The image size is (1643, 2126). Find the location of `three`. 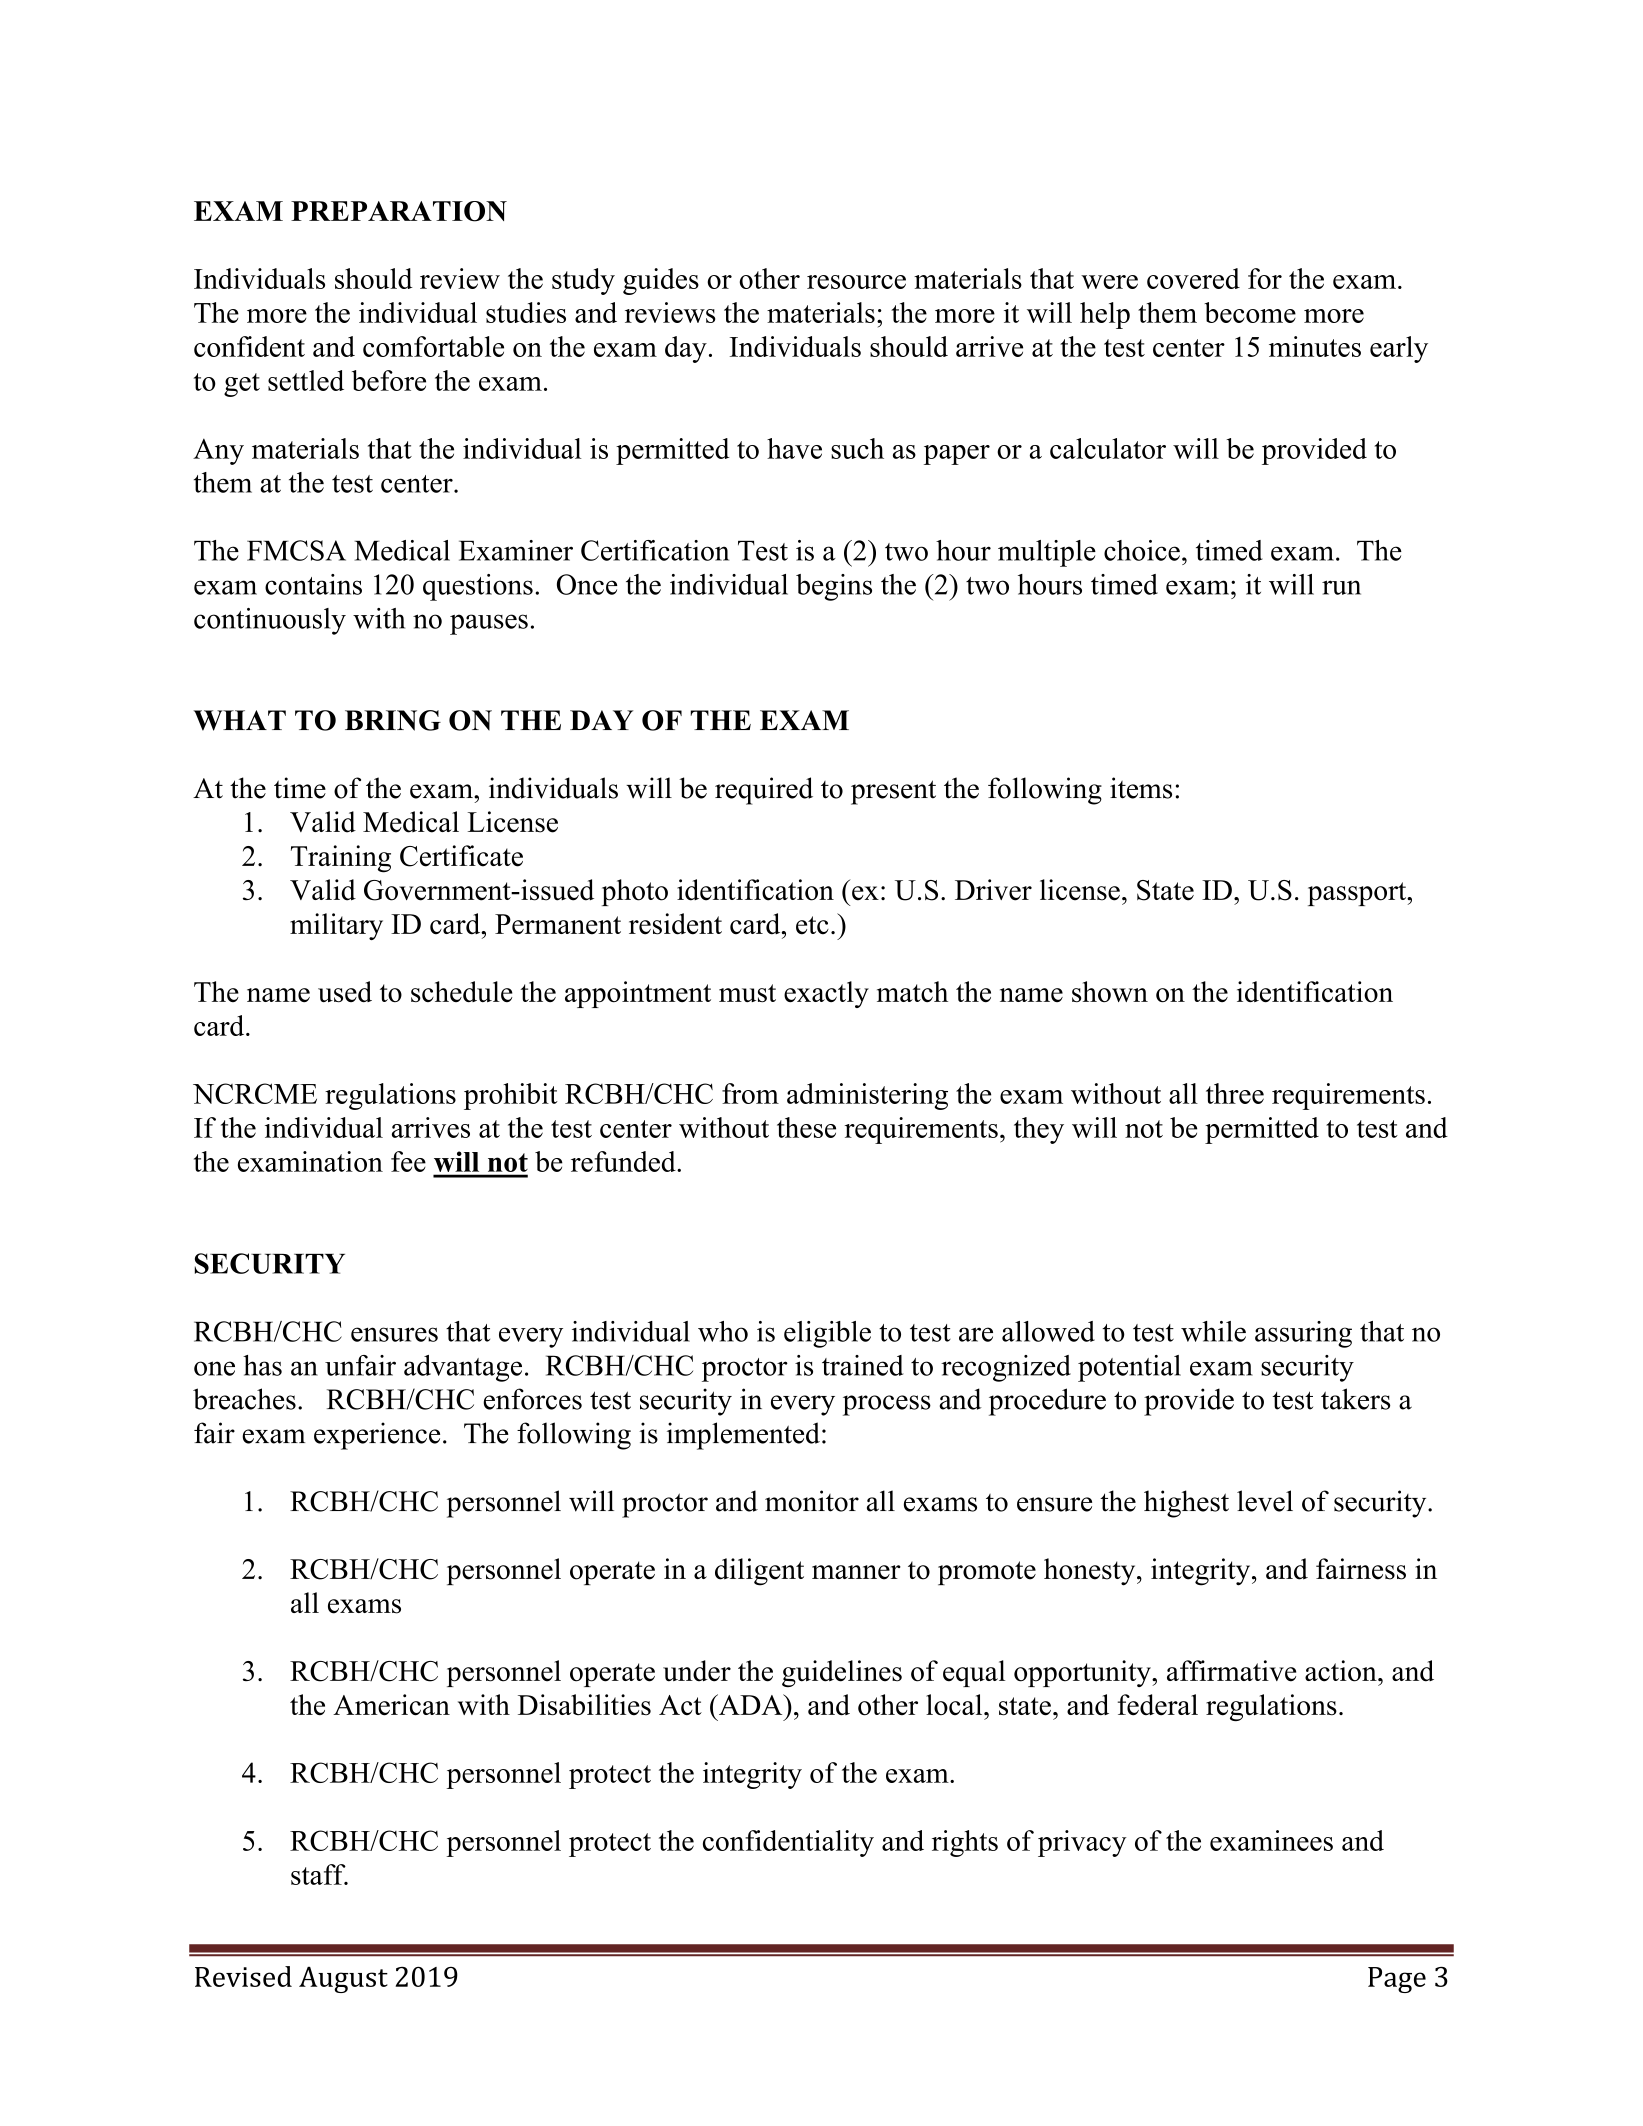

three is located at coordinates (1235, 1093).
